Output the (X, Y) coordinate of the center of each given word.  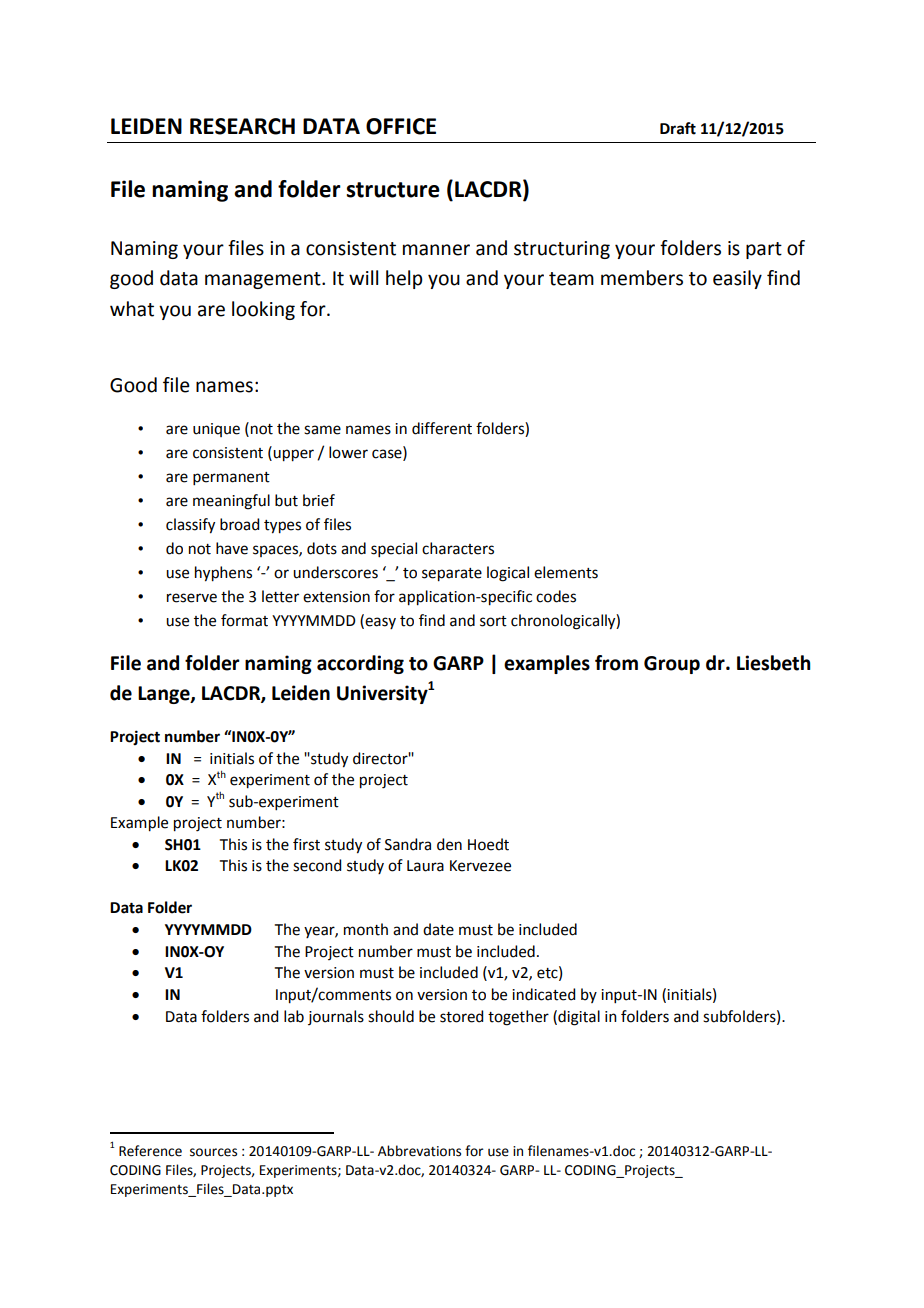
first (306, 844)
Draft (678, 128)
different (442, 428)
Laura (425, 866)
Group (672, 665)
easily (737, 279)
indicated (543, 994)
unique (216, 430)
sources (213, 1152)
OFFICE (401, 126)
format (244, 620)
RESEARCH (242, 126)
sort (493, 621)
